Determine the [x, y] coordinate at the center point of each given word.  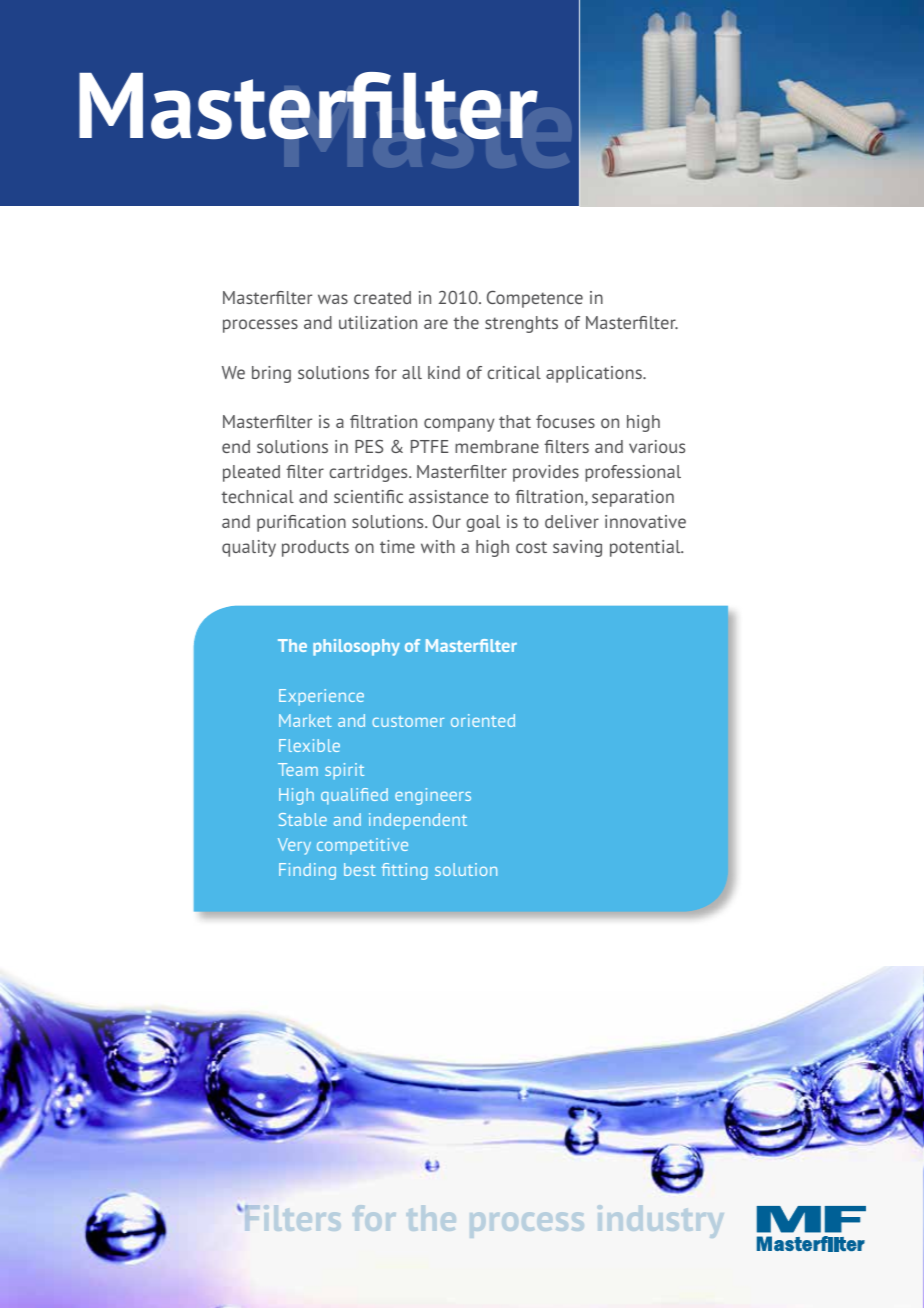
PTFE [430, 446]
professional [633, 473]
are [436, 324]
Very [294, 846]
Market [305, 720]
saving [577, 548]
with [438, 546]
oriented [483, 720]
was [333, 299]
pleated [251, 473]
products [315, 548]
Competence [535, 299]
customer [408, 721]
